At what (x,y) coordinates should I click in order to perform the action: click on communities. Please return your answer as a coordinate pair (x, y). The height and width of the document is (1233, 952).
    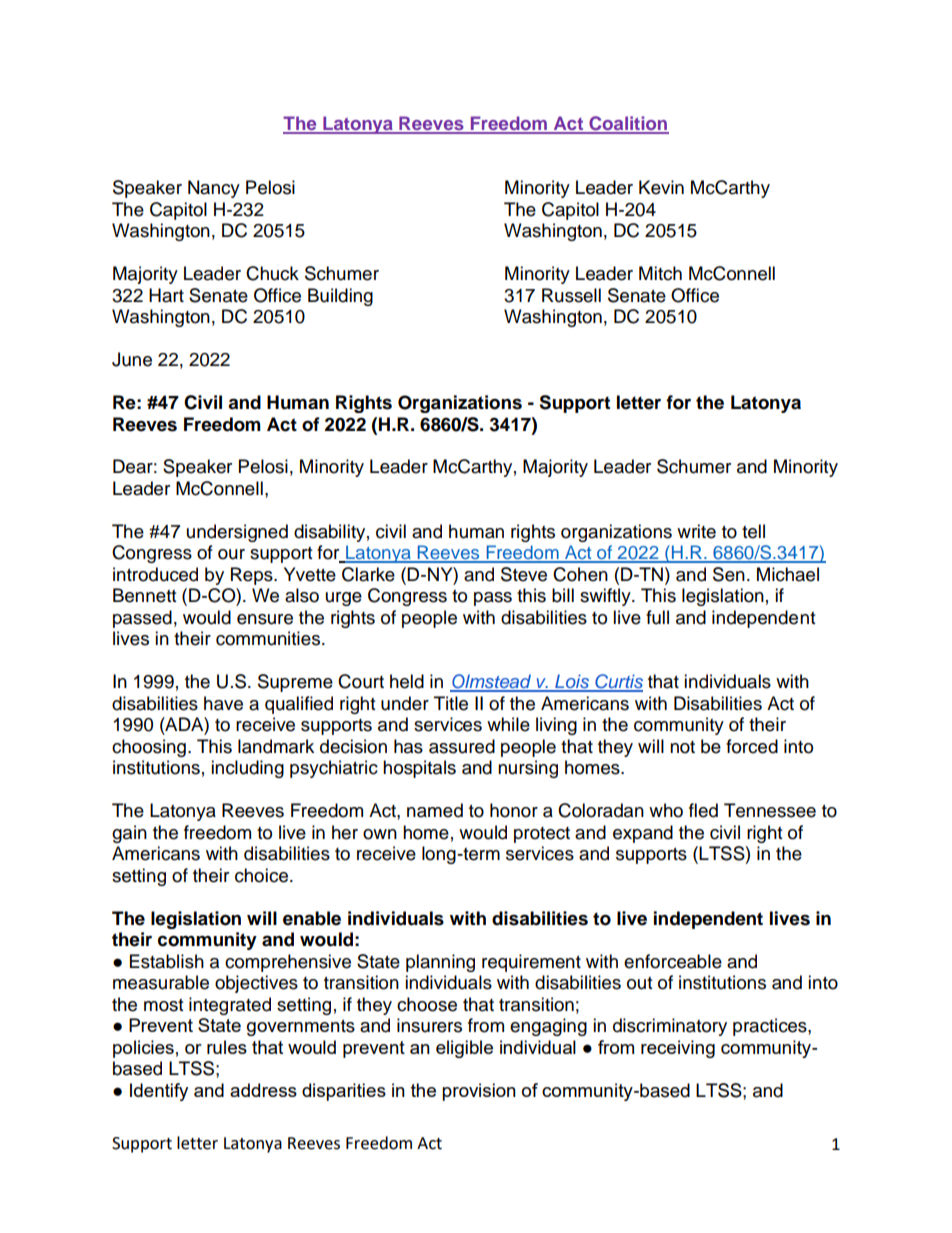
    Looking at the image, I should click on (268, 638).
